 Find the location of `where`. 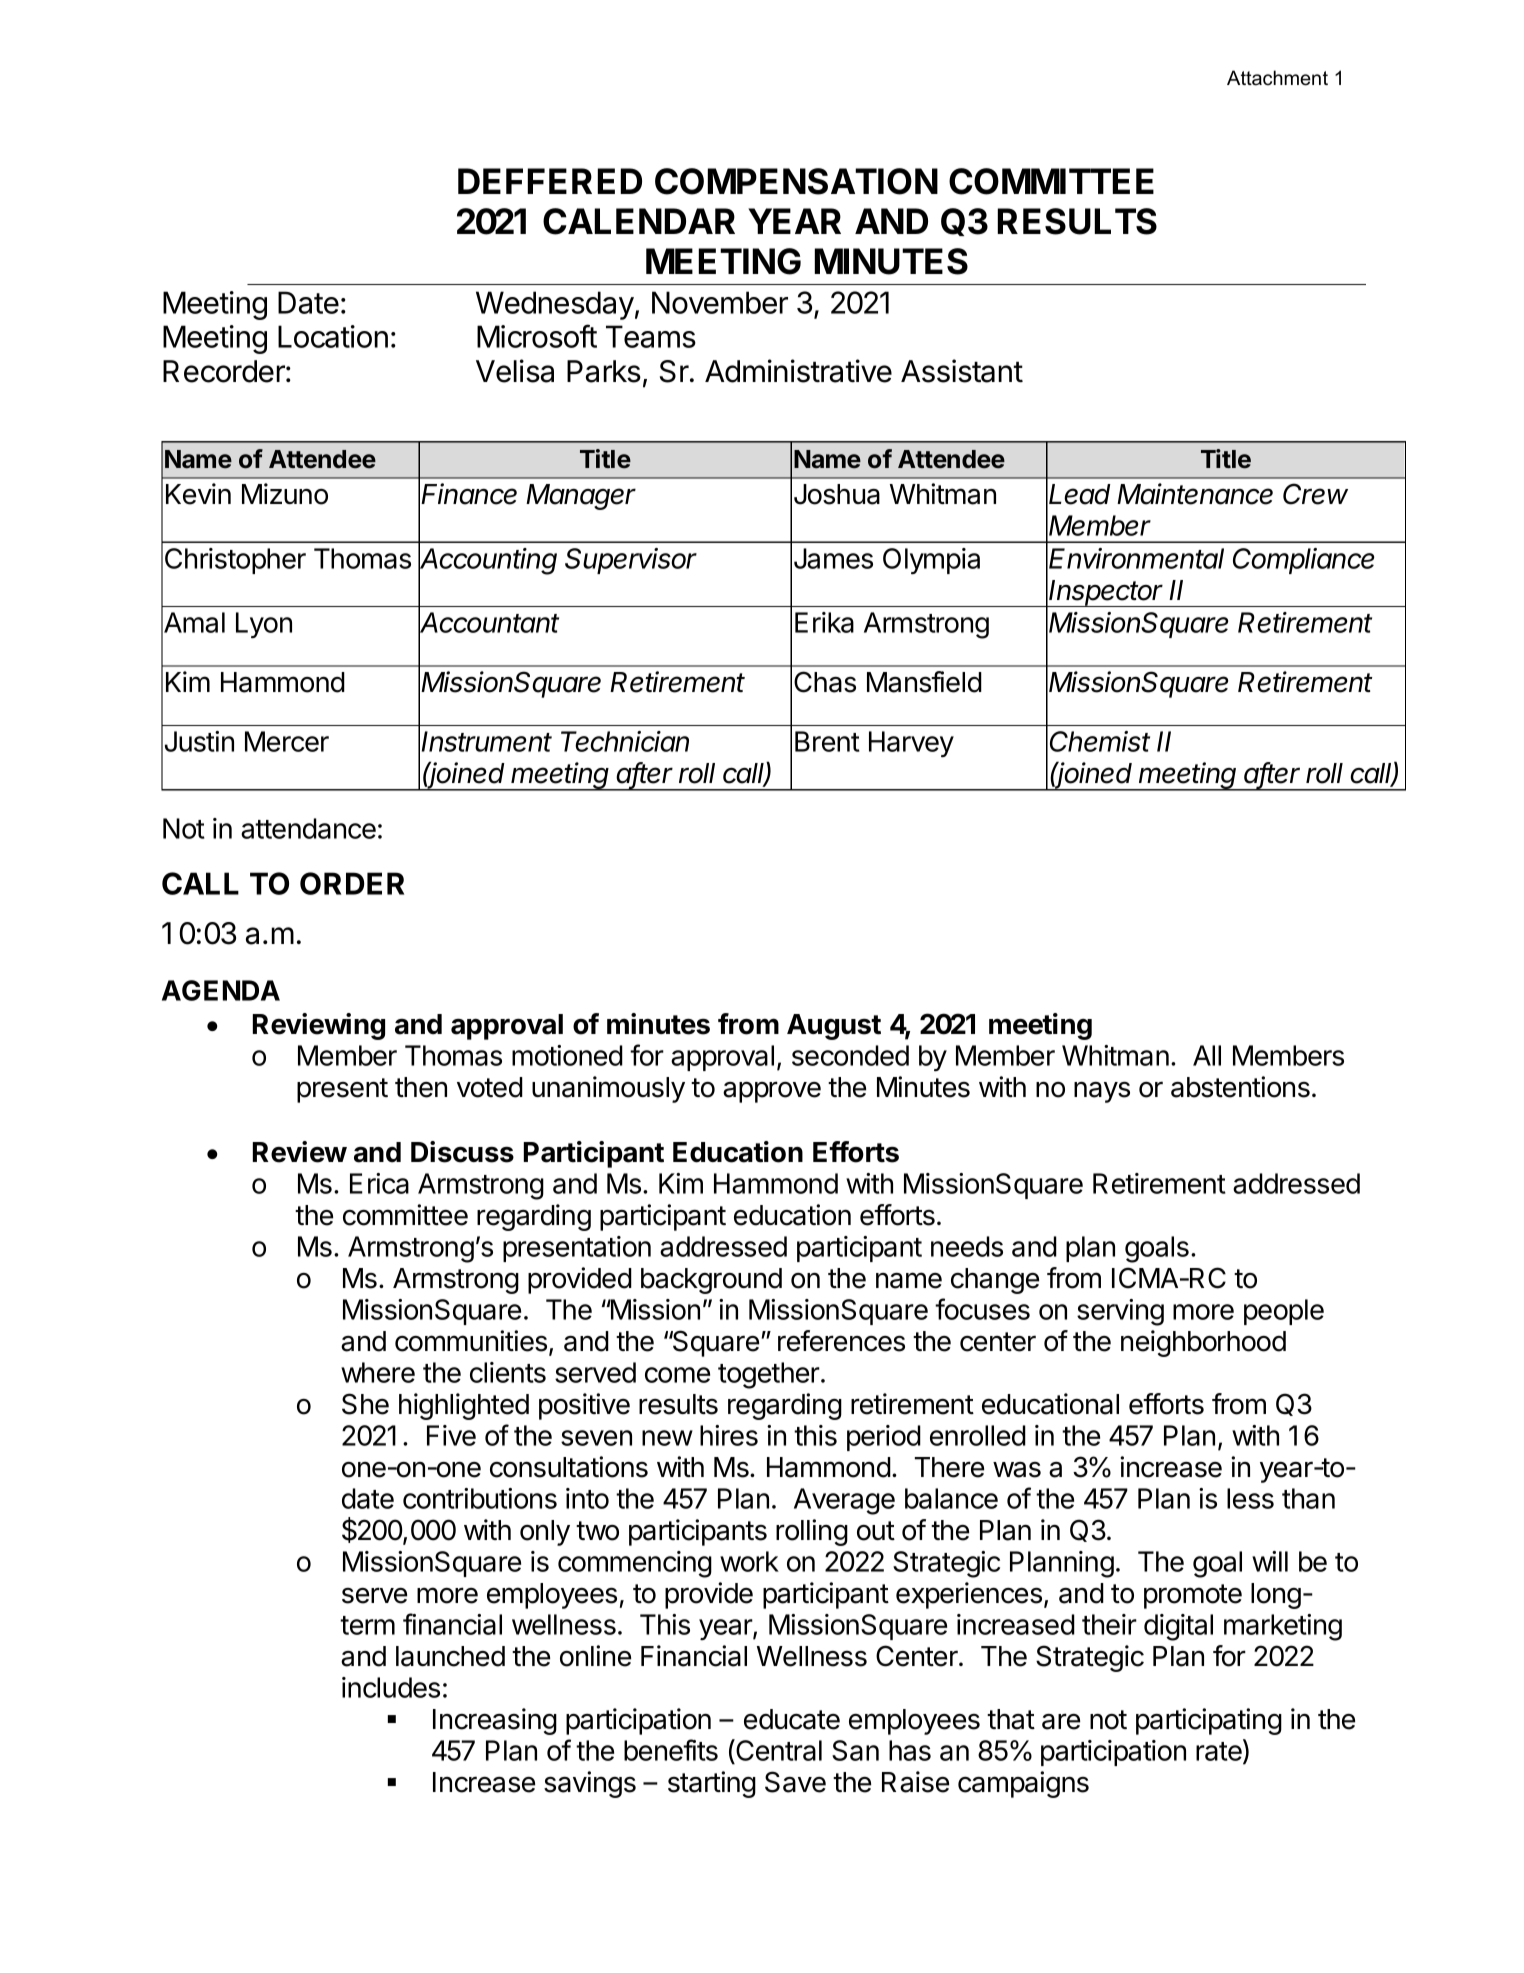

where is located at coordinates (378, 1372).
